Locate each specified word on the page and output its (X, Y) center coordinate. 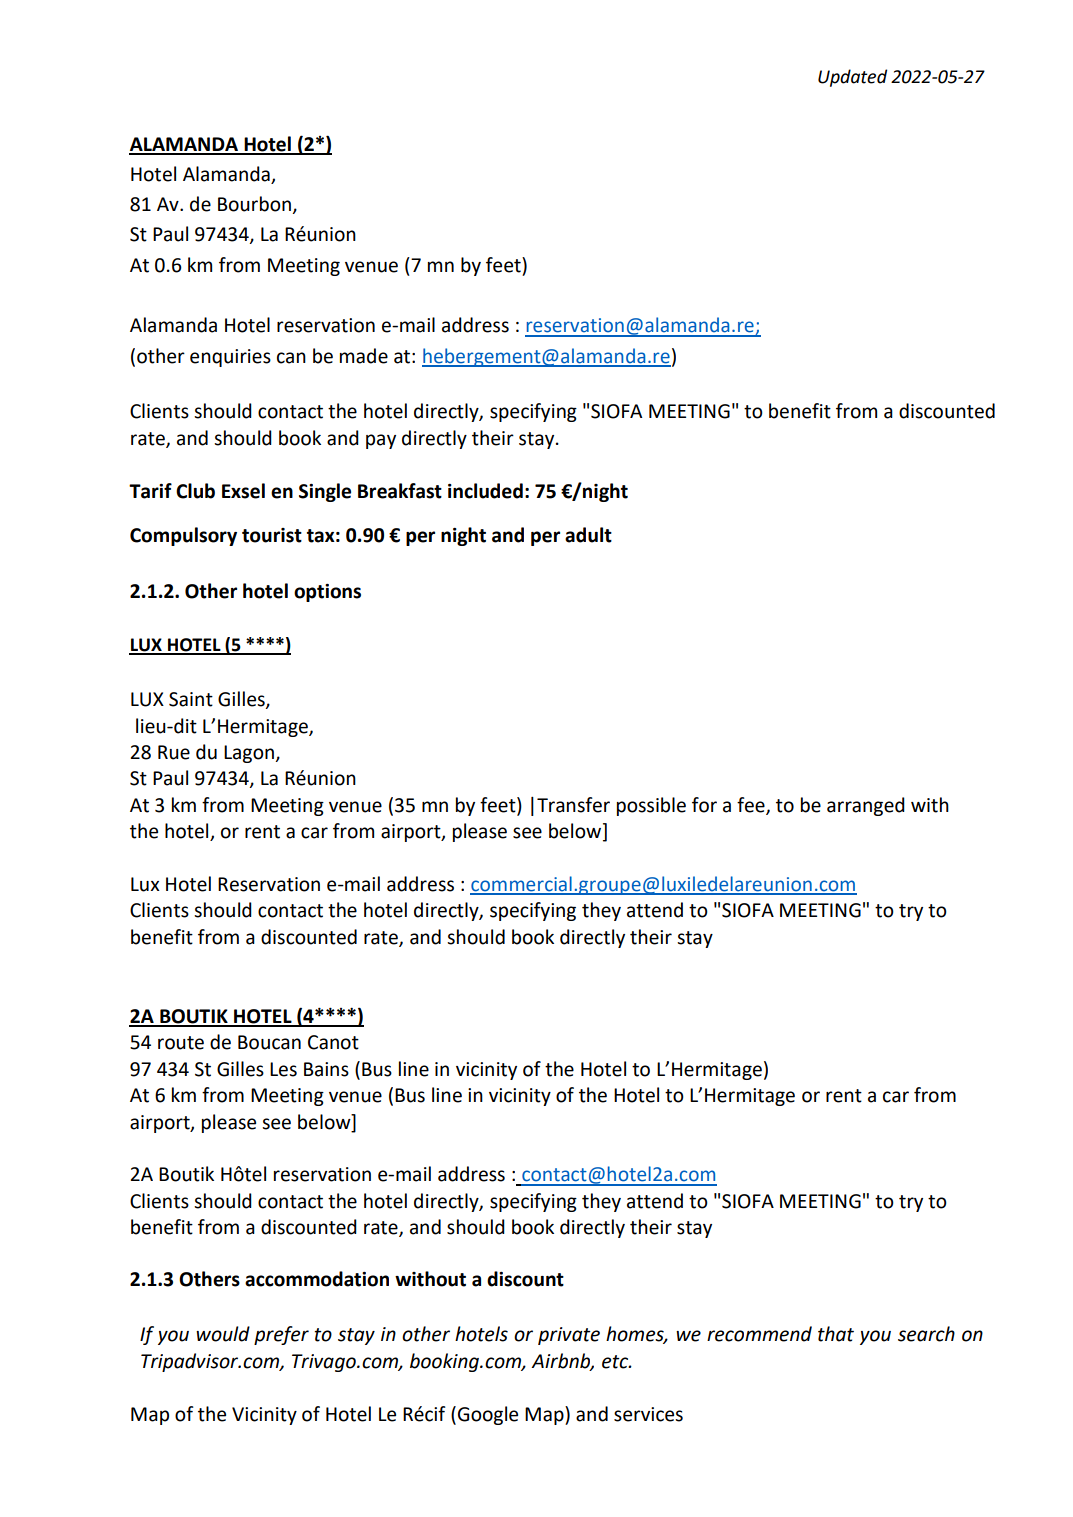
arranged (866, 806)
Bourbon (255, 205)
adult (588, 535)
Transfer (573, 805)
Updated (852, 78)
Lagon (250, 754)
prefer (281, 1335)
